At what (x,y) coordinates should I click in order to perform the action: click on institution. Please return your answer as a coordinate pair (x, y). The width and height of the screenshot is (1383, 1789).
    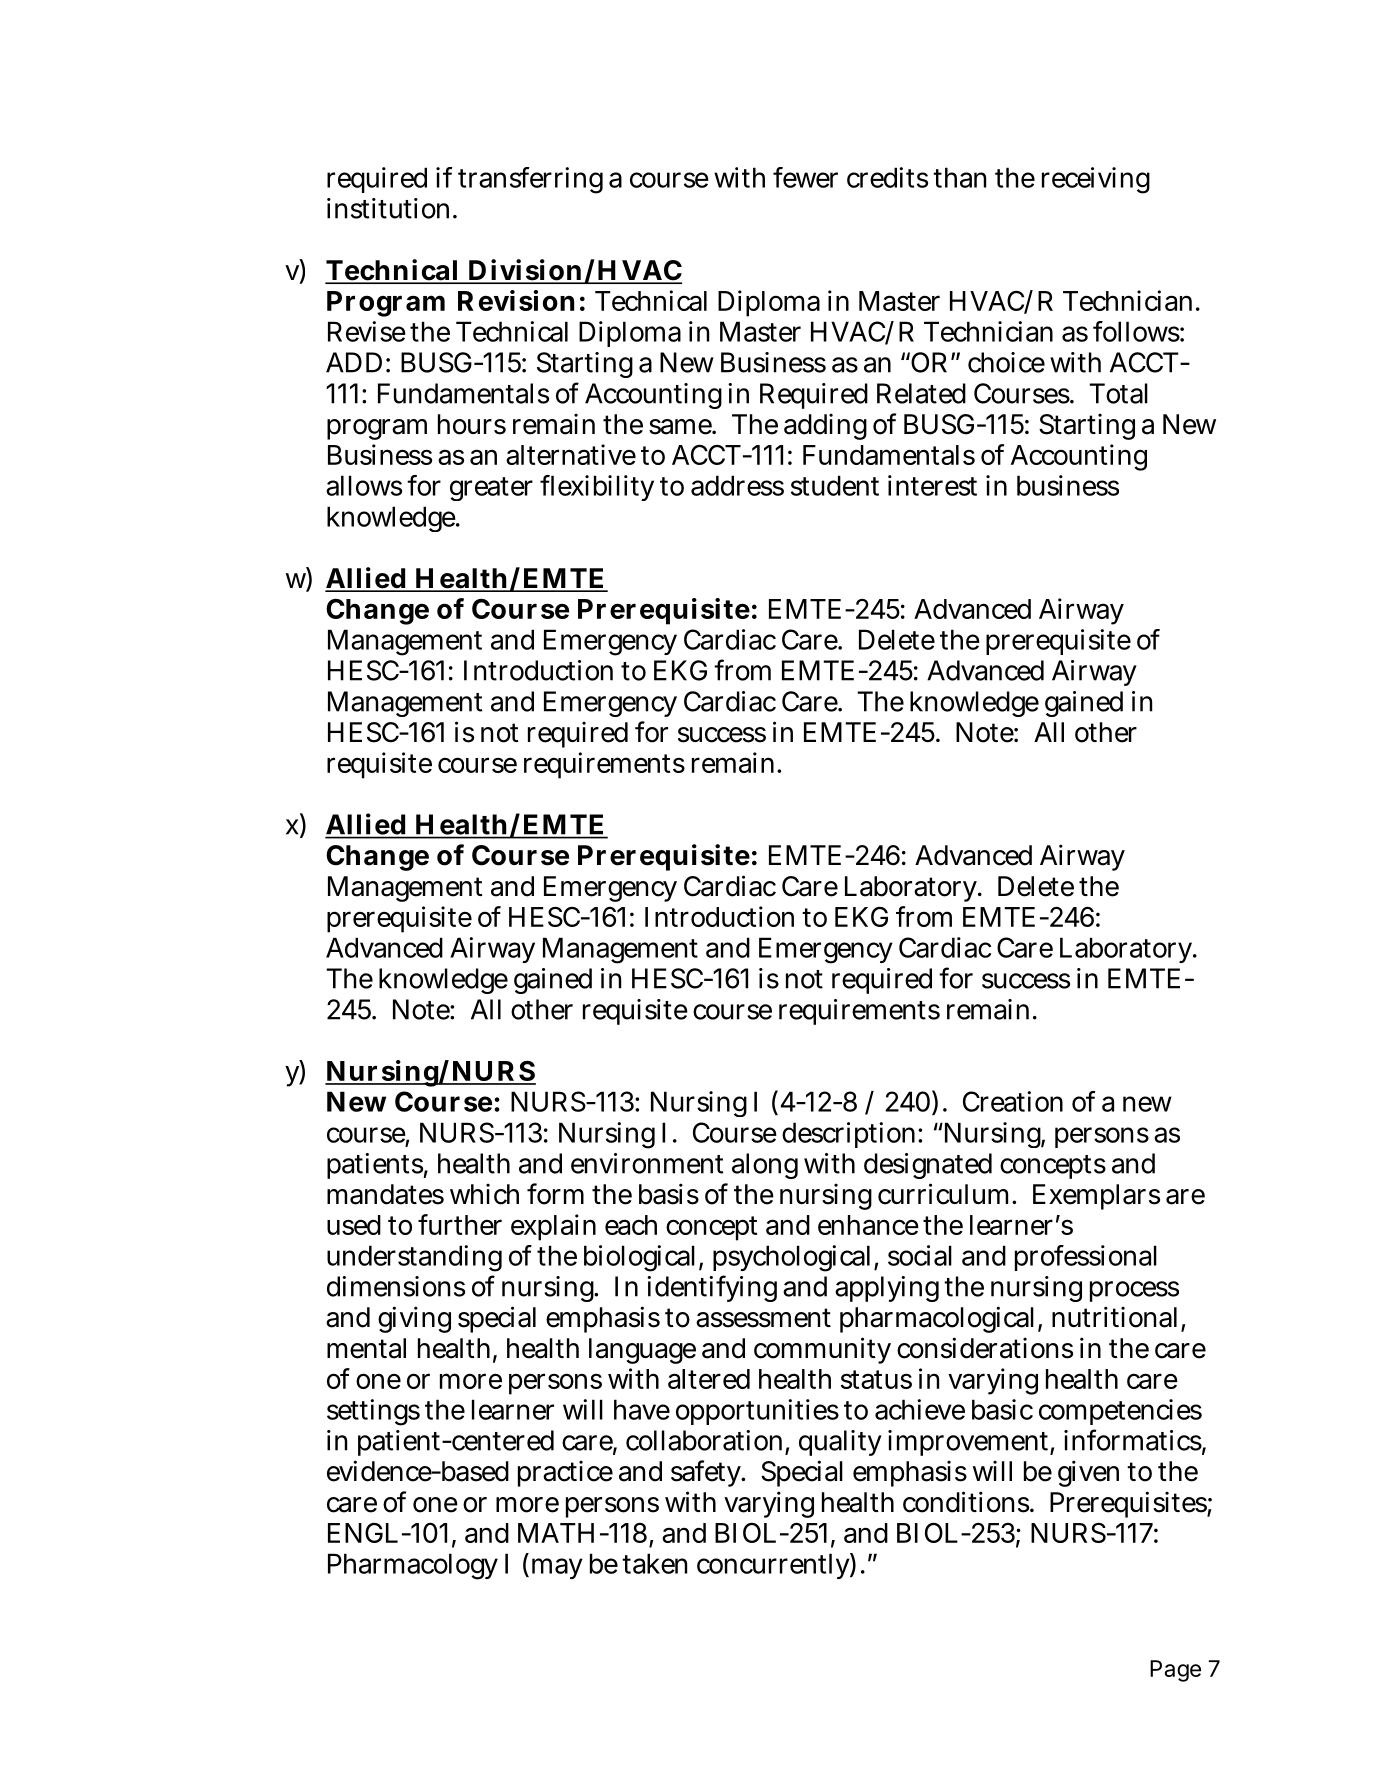
    Looking at the image, I should click on (390, 208).
